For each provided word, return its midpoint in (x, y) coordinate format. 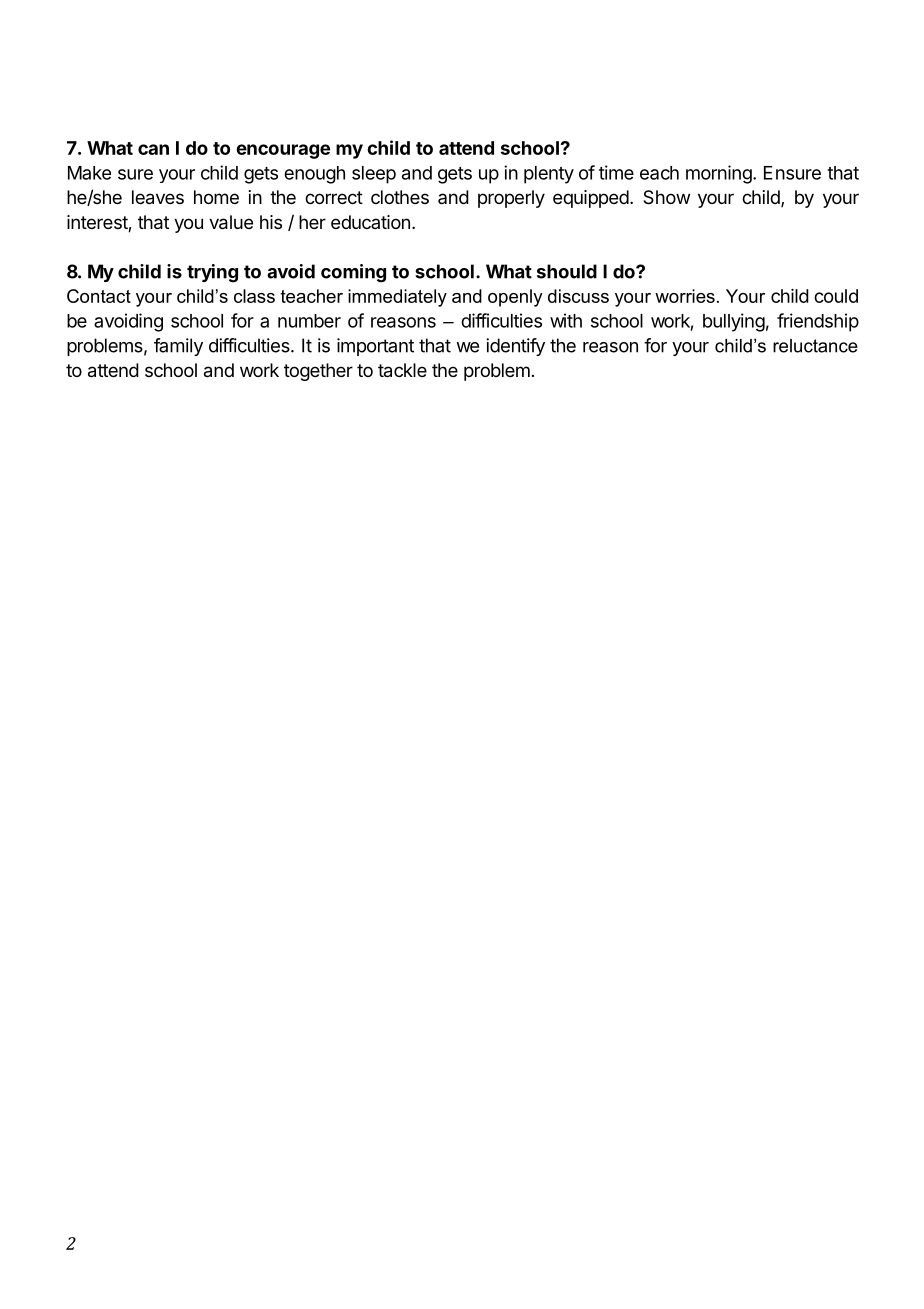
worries (685, 296)
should (567, 271)
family (178, 347)
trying (212, 273)
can (153, 149)
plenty (549, 175)
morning (719, 174)
